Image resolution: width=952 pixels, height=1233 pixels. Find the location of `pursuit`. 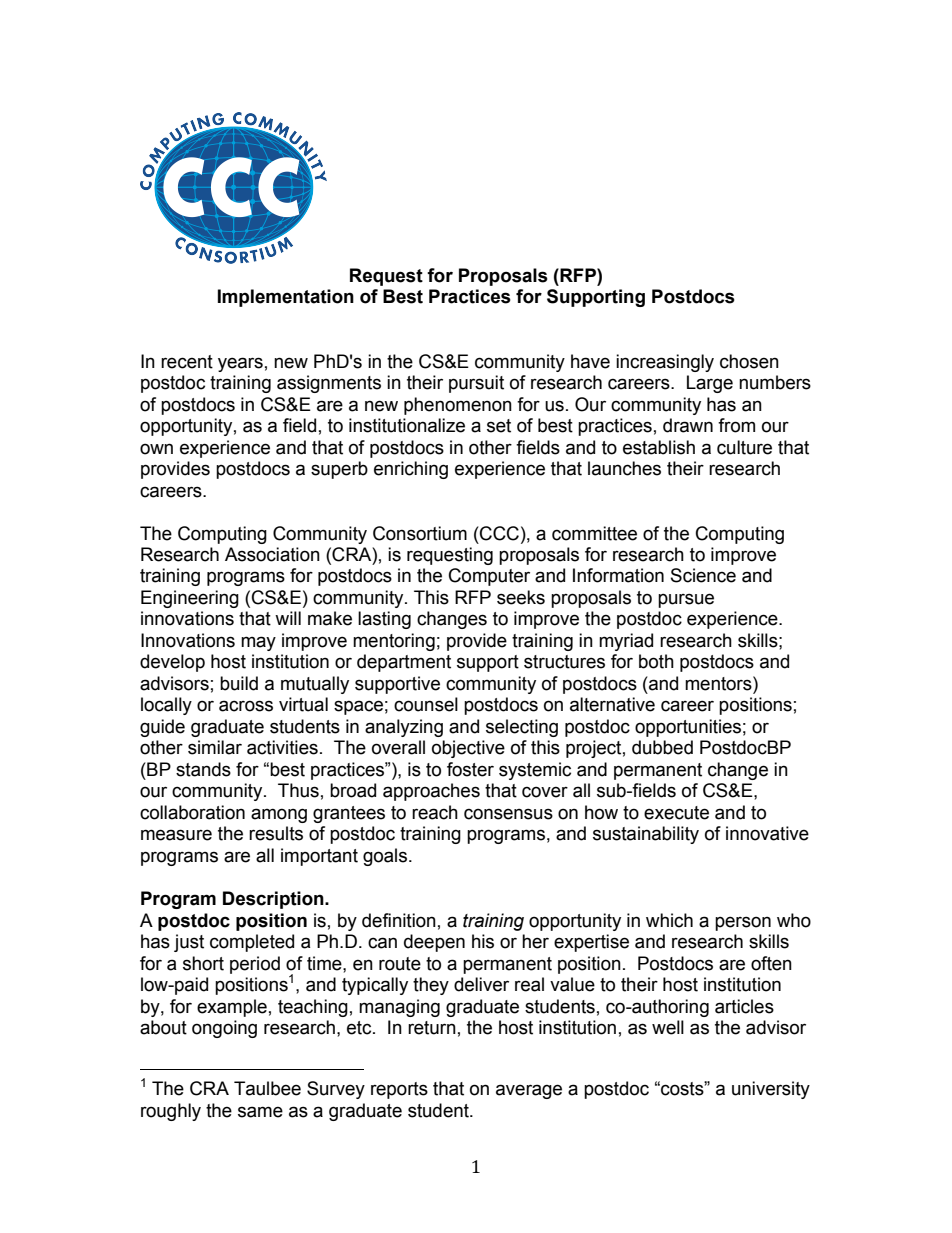

pursuit is located at coordinates (476, 384).
